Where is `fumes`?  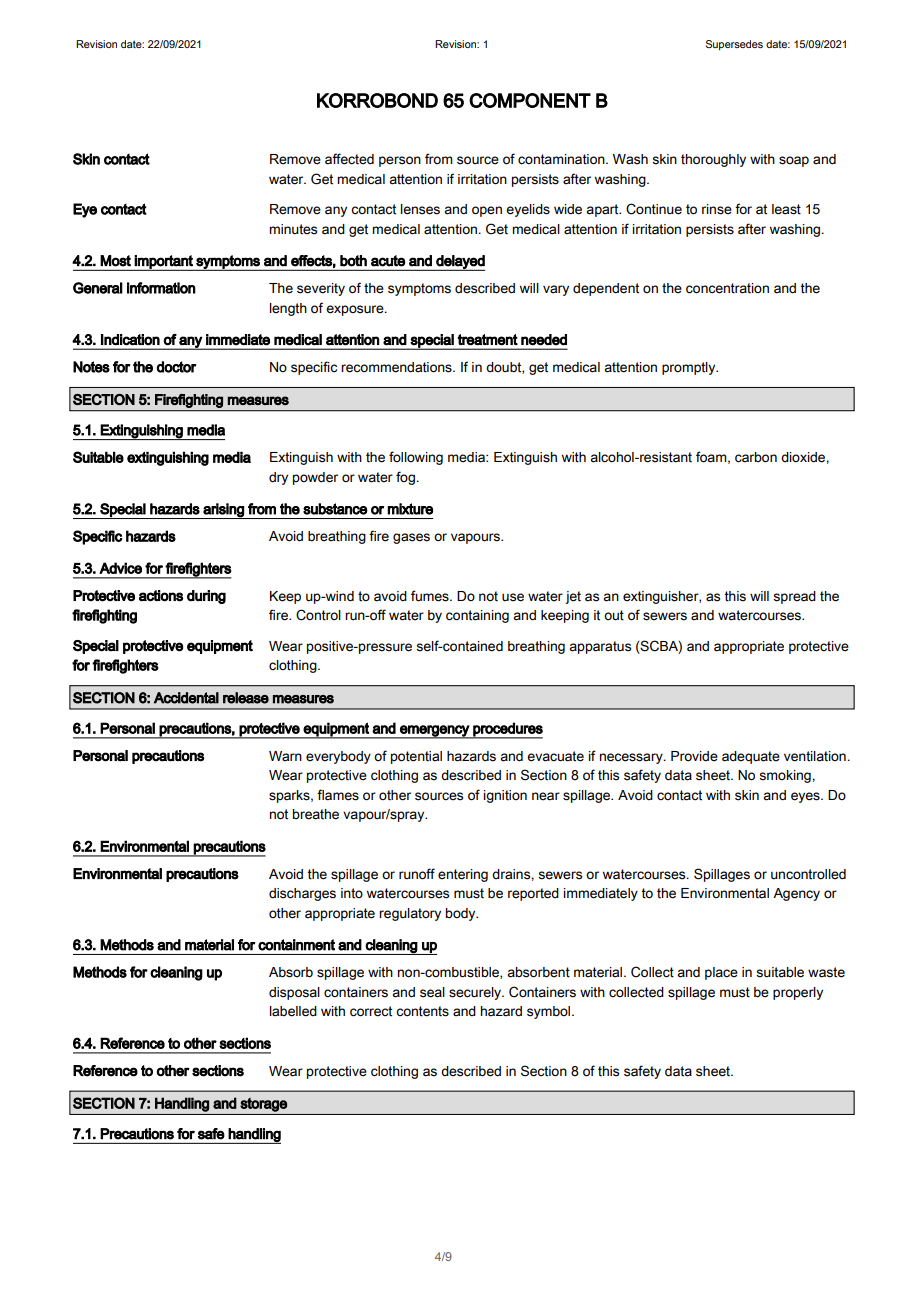
fumes is located at coordinates (431, 596).
